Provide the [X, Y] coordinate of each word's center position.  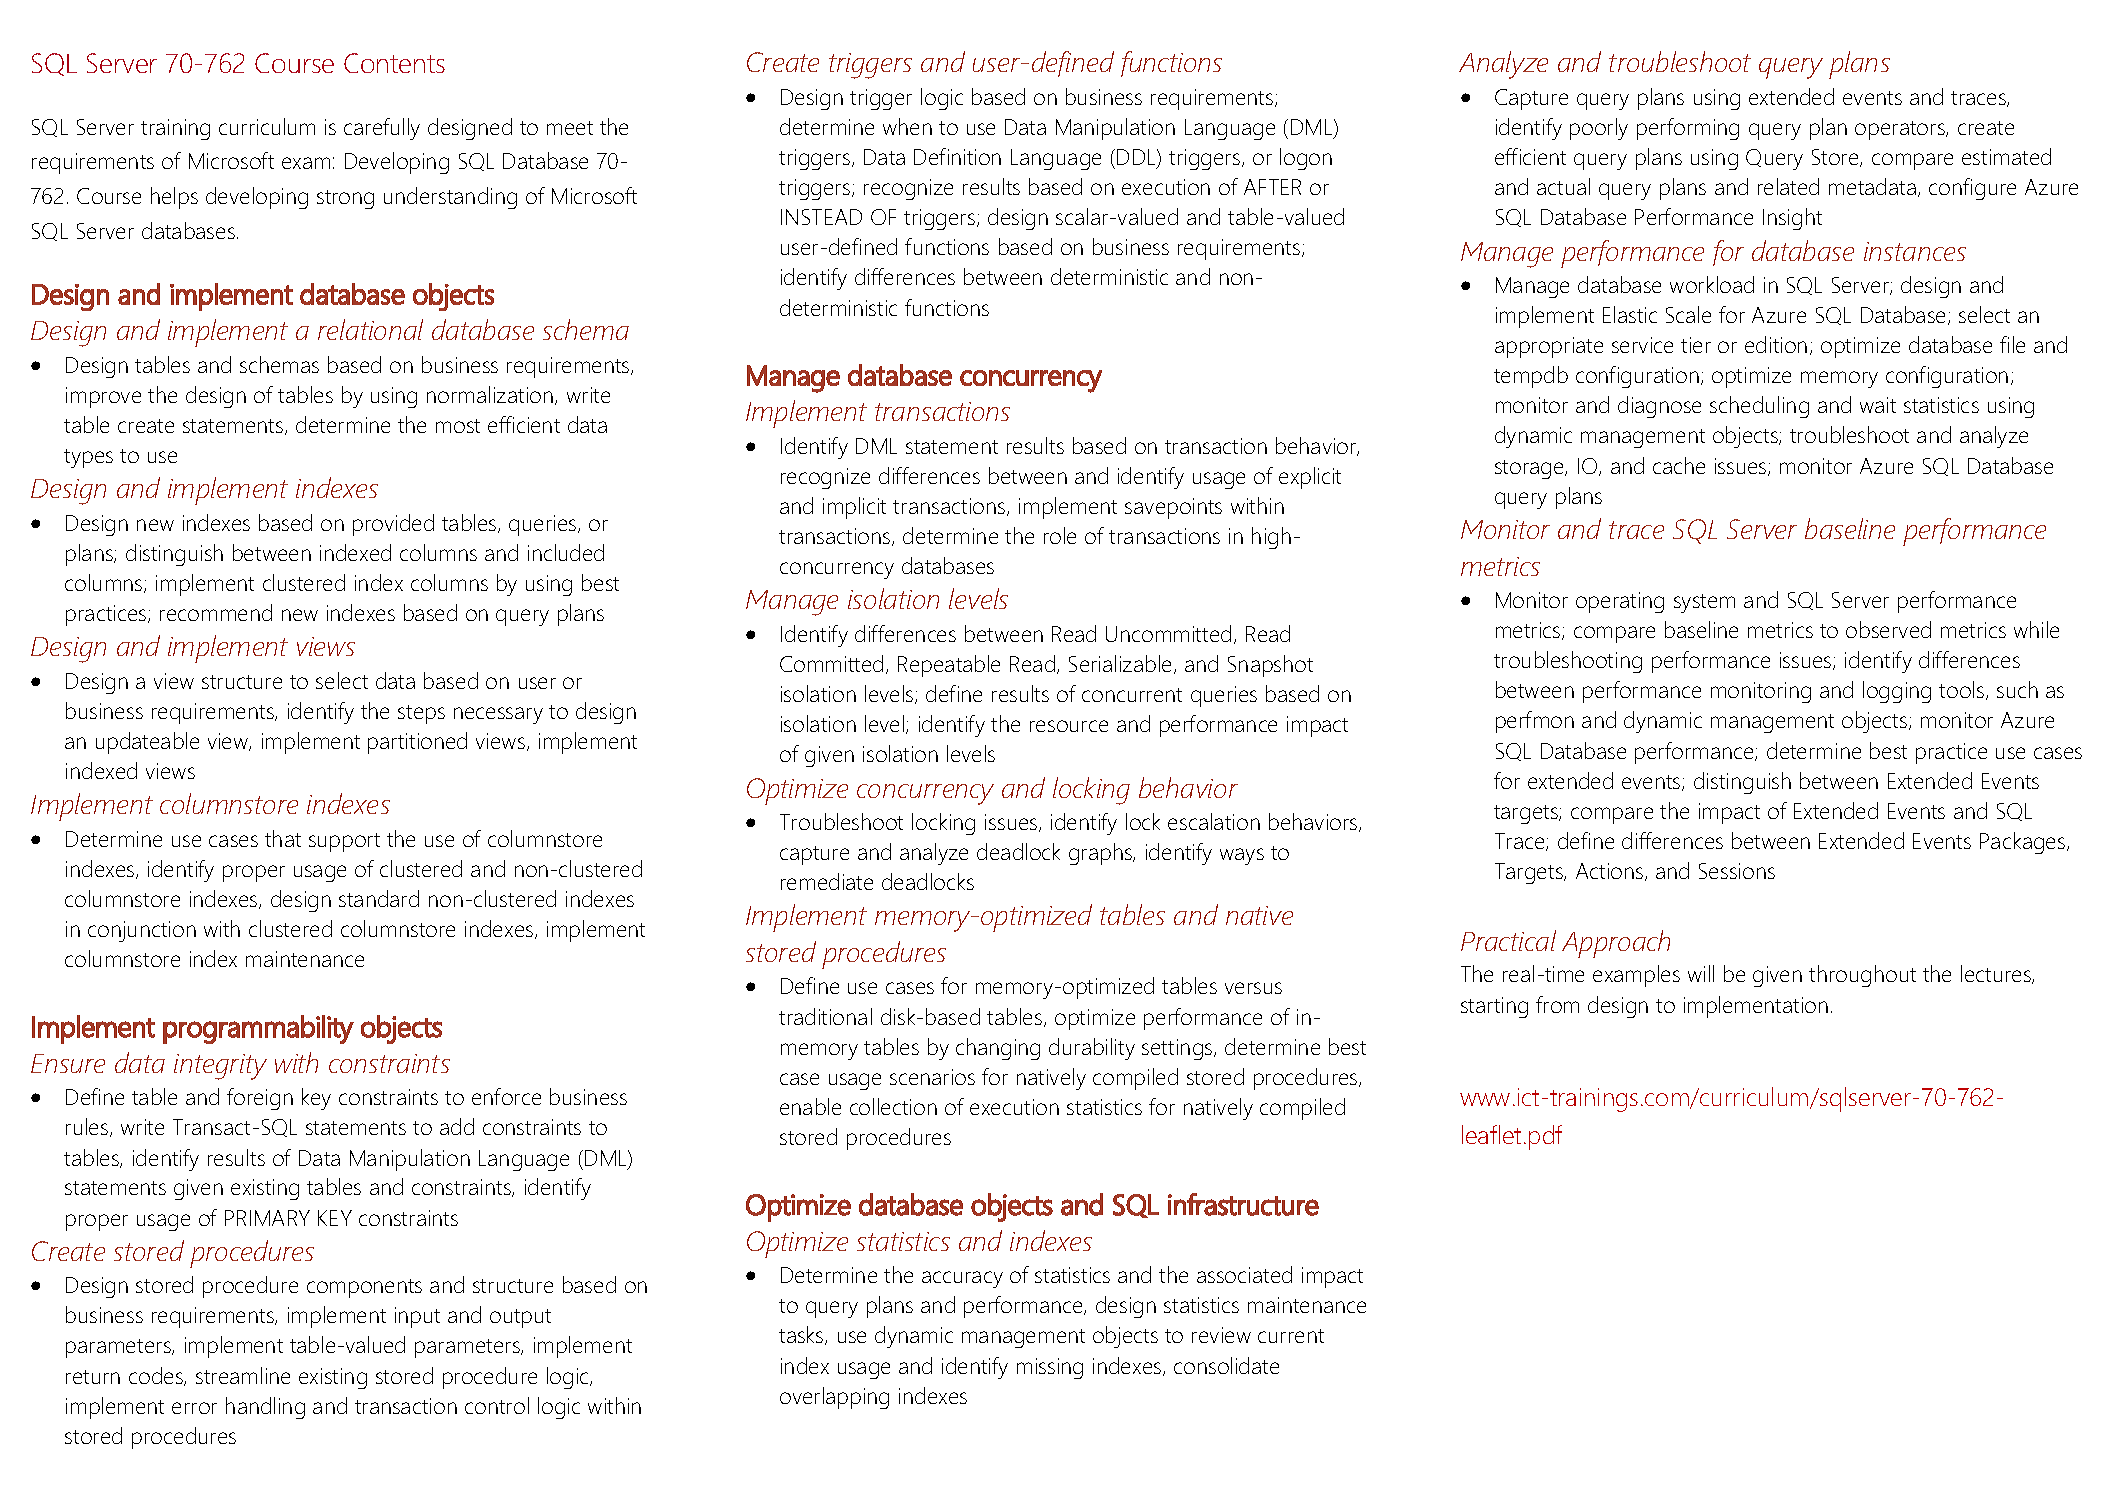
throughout [1862, 976]
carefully [382, 129]
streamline [243, 1375]
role [1060, 535]
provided [393, 525]
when [907, 126]
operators [1901, 130]
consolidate [1226, 1365]
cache [1679, 465]
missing [1050, 1368]
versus [1253, 988]
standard [379, 898]
